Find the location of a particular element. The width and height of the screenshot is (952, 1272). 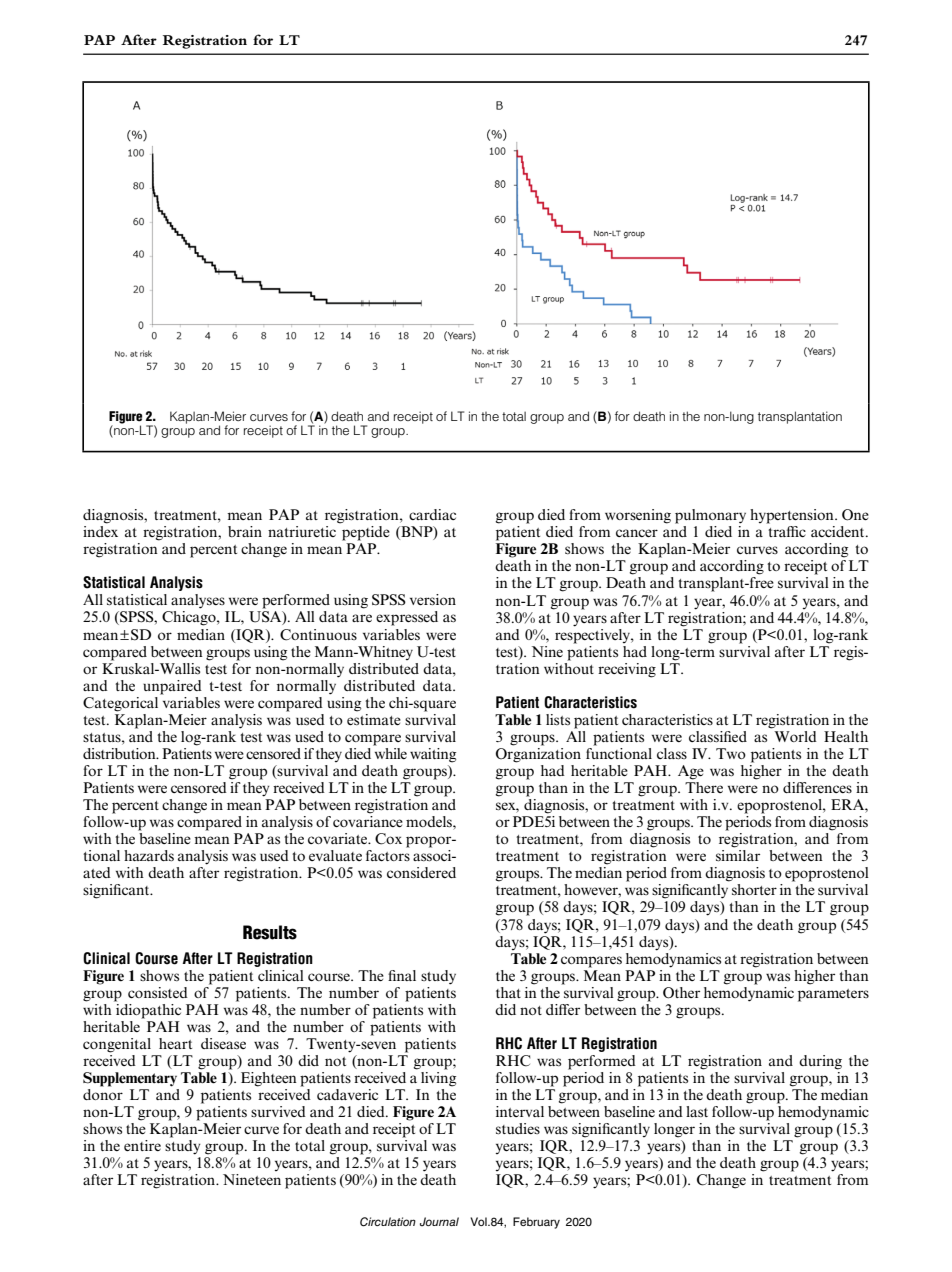

heart is located at coordinates (175, 1043).
